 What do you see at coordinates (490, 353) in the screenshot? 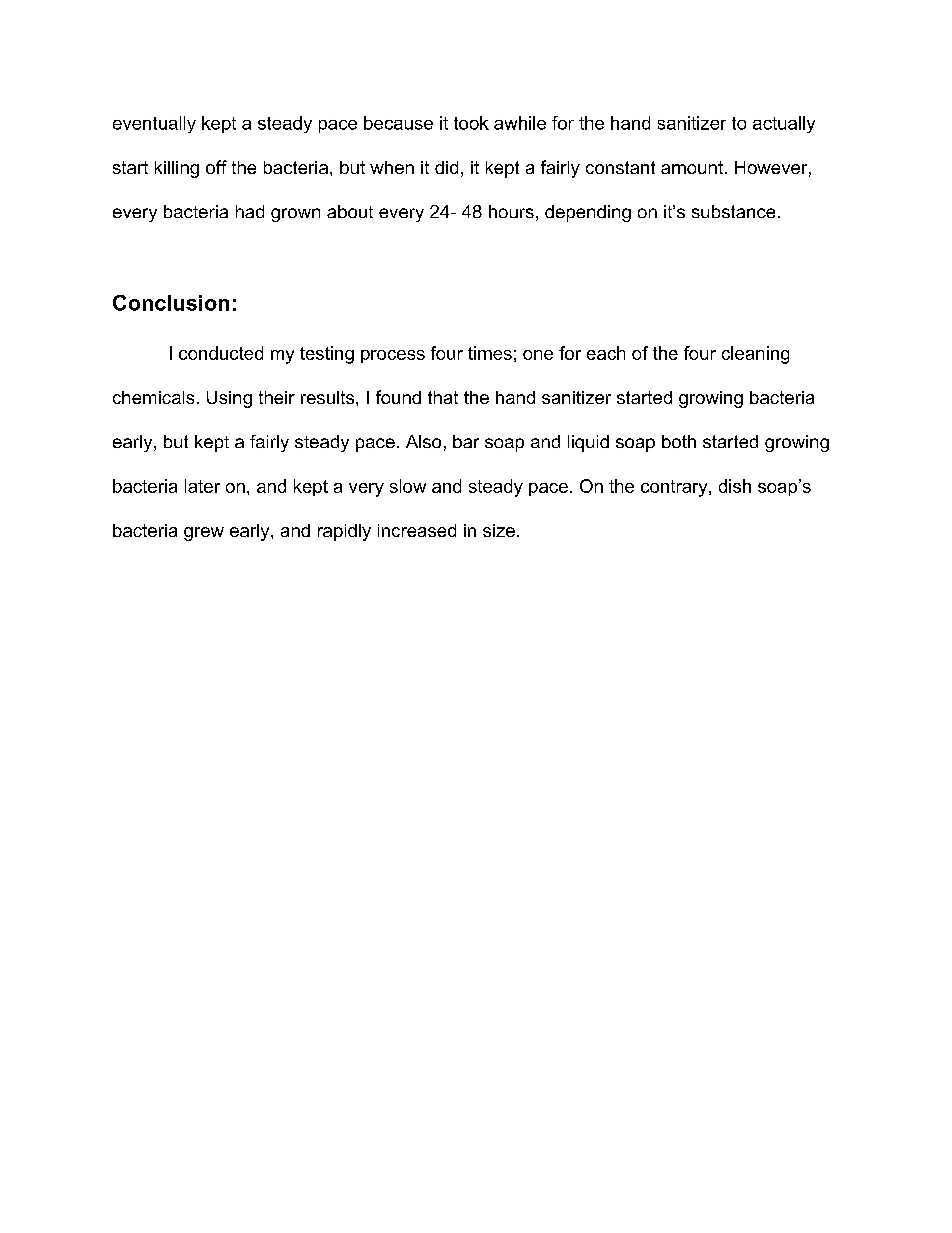
I see `times` at bounding box center [490, 353].
